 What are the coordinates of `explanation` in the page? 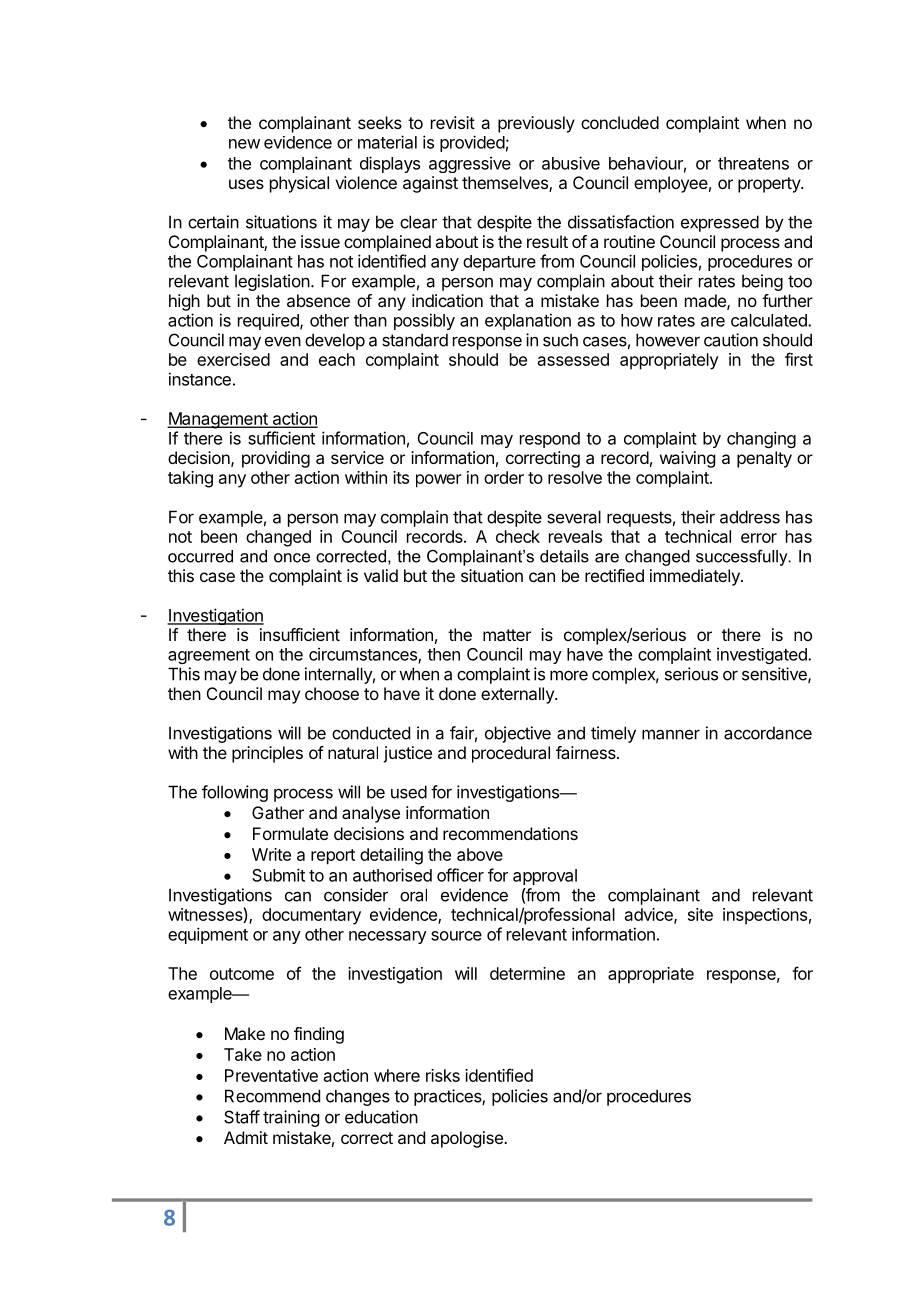 It's located at (528, 321).
